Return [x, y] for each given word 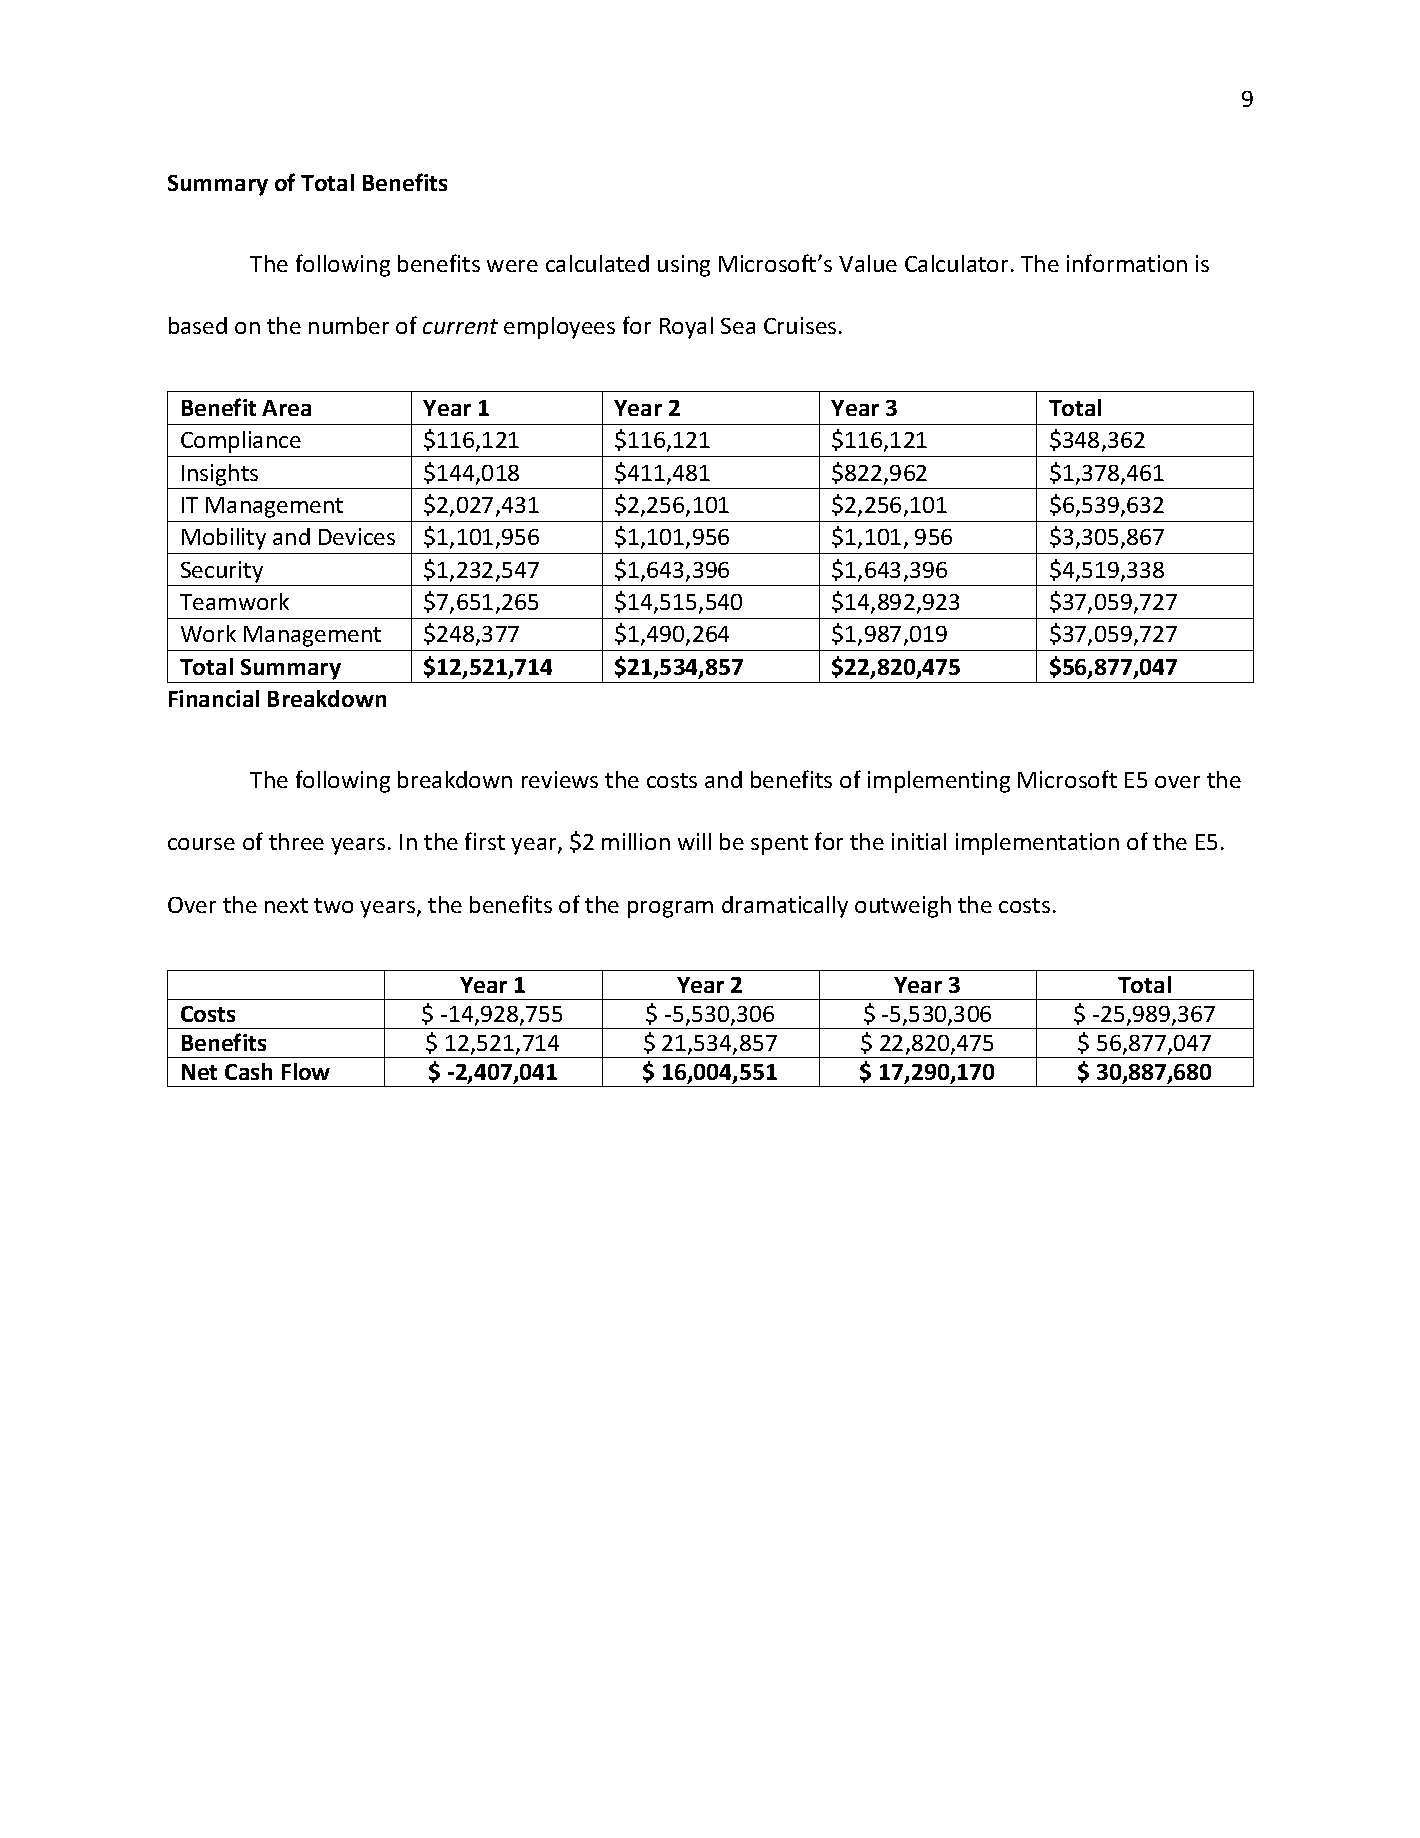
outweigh [903, 907]
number [349, 325]
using [684, 266]
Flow [306, 1071]
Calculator [956, 263]
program [670, 909]
